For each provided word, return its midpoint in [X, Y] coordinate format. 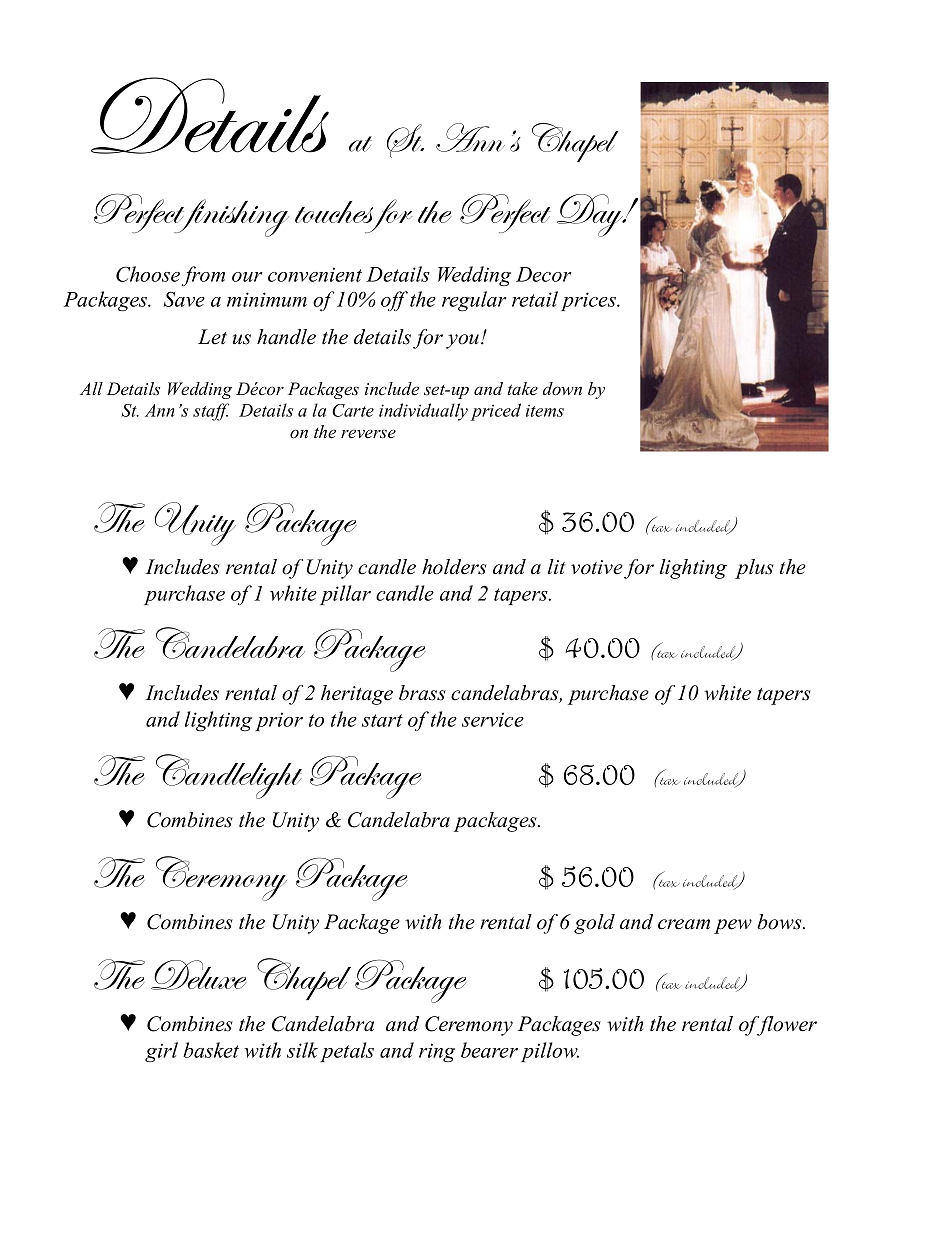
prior [279, 721]
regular [474, 301]
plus [754, 569]
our [247, 277]
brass [422, 693]
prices [589, 301]
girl [161, 1052]
